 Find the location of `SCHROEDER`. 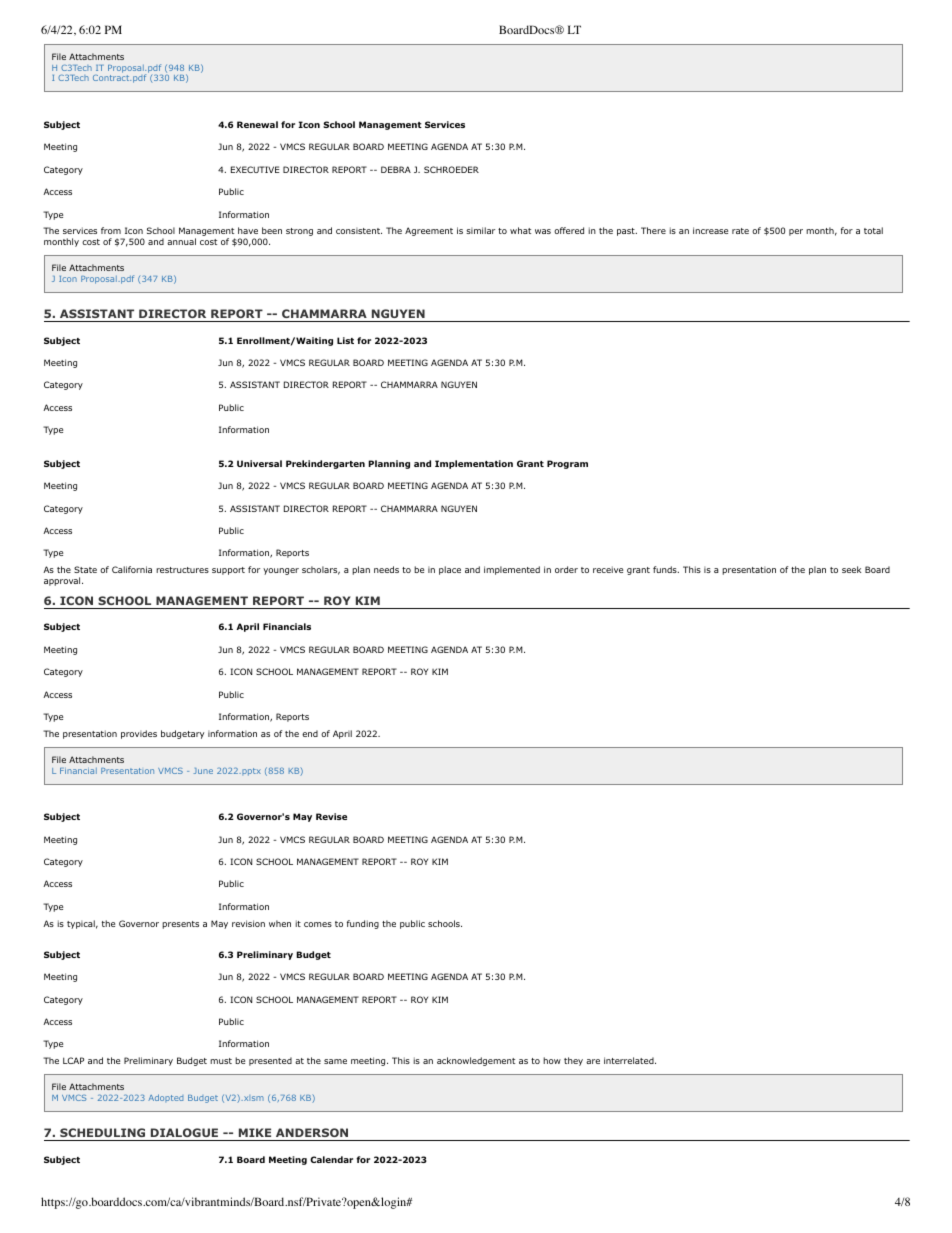

SCHROEDER is located at coordinates (451, 169).
